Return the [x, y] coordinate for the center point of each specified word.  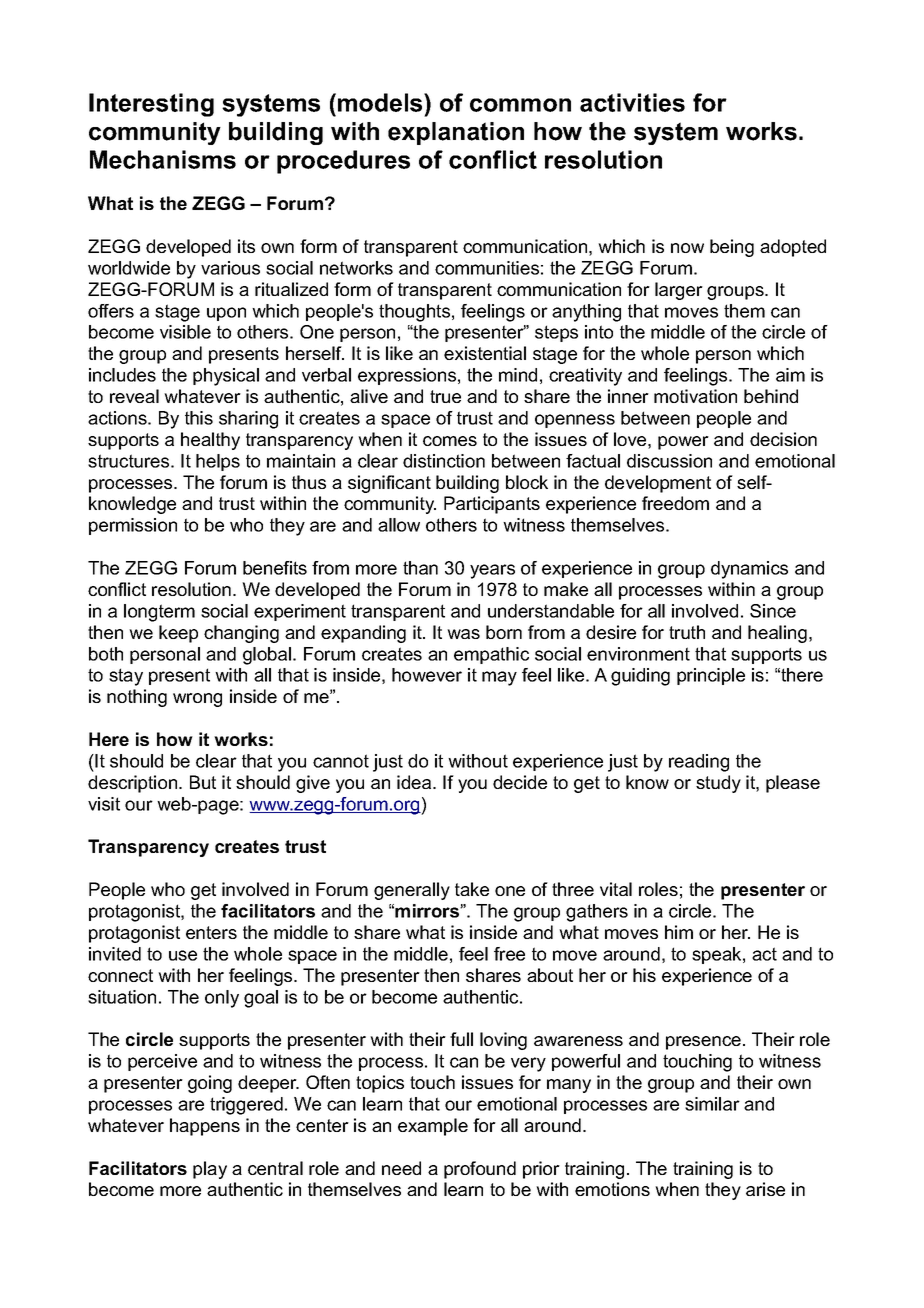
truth [687, 632]
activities [632, 102]
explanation [456, 133]
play [210, 1170]
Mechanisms [163, 159]
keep [178, 634]
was [463, 634]
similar [712, 1104]
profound [480, 1170]
